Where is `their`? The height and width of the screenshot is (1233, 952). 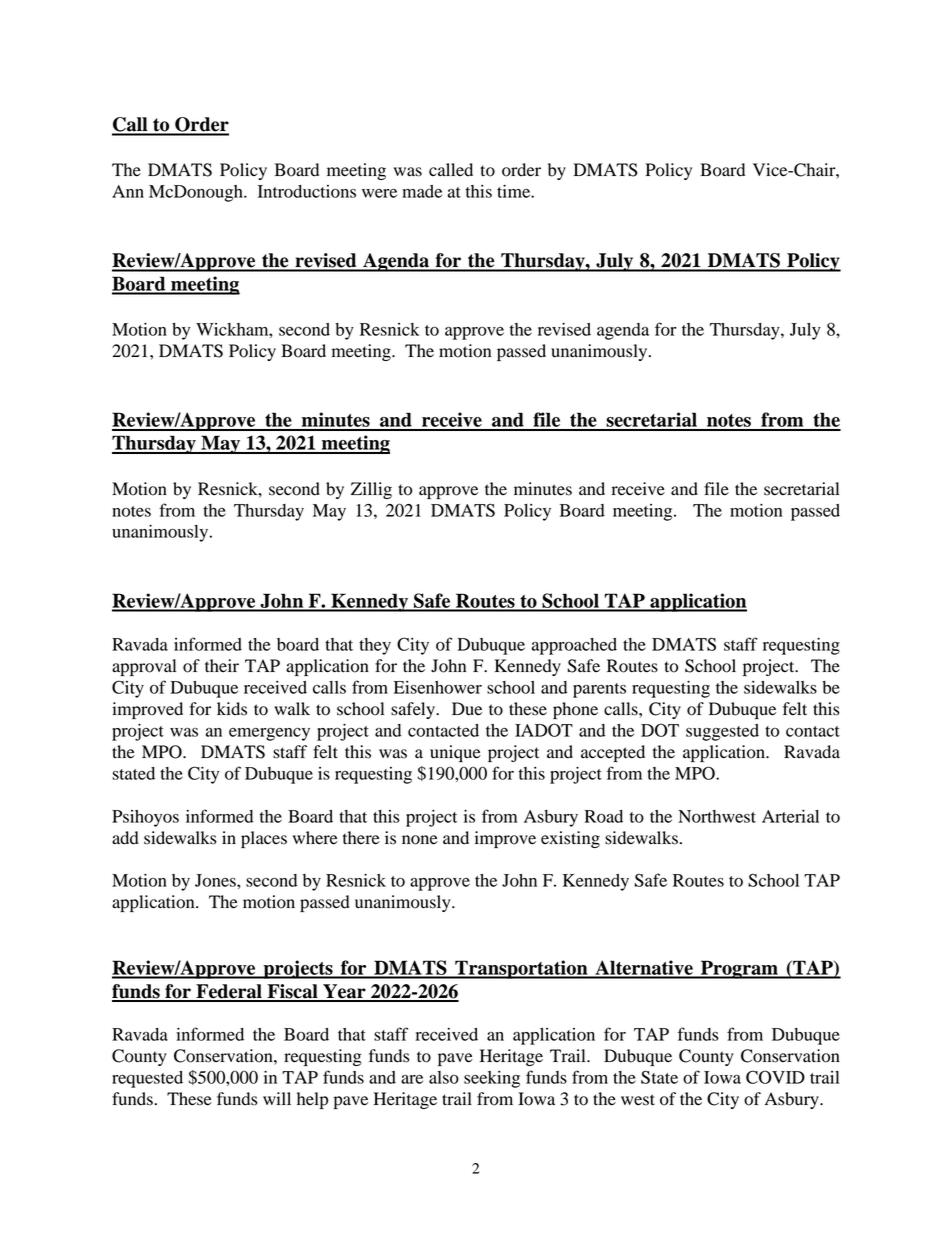
their is located at coordinates (222, 666).
